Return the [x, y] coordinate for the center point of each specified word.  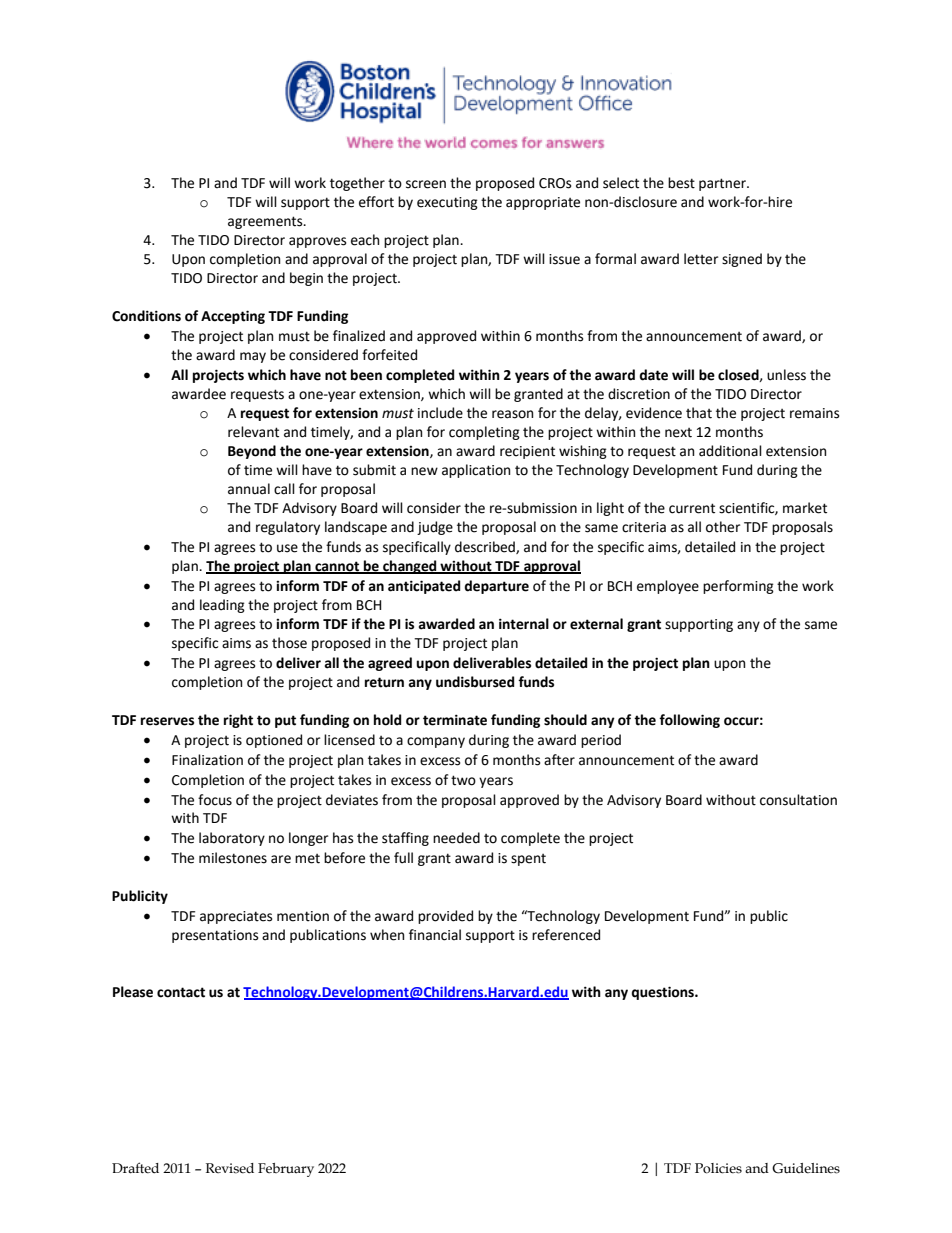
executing [447, 203]
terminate [455, 720]
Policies [718, 1168]
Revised [230, 1168]
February [286, 1170]
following [689, 721]
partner [723, 184]
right [238, 721]
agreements [266, 222]
